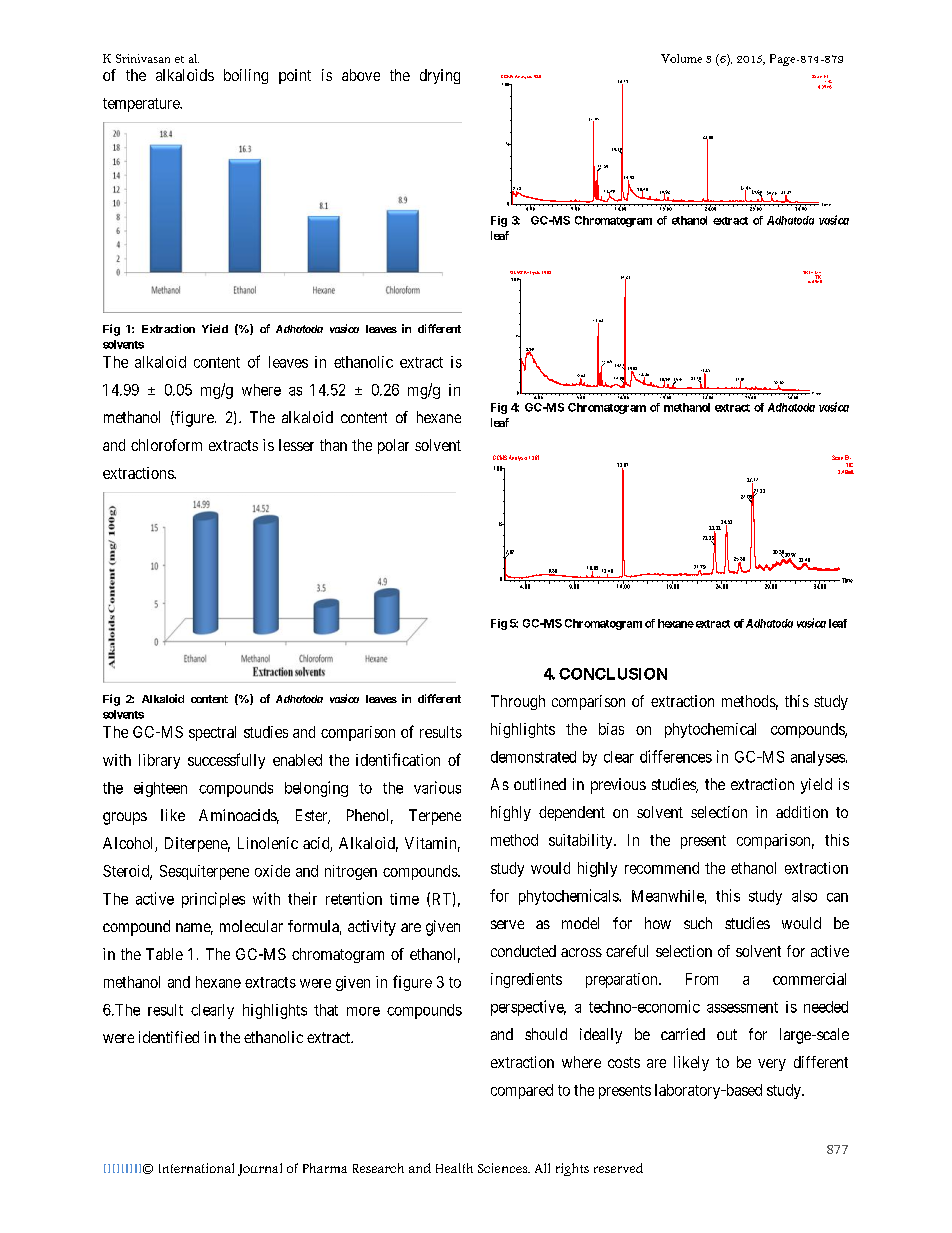 The height and width of the image is (1233, 952). I want to click on Volume, so click(681, 58).
